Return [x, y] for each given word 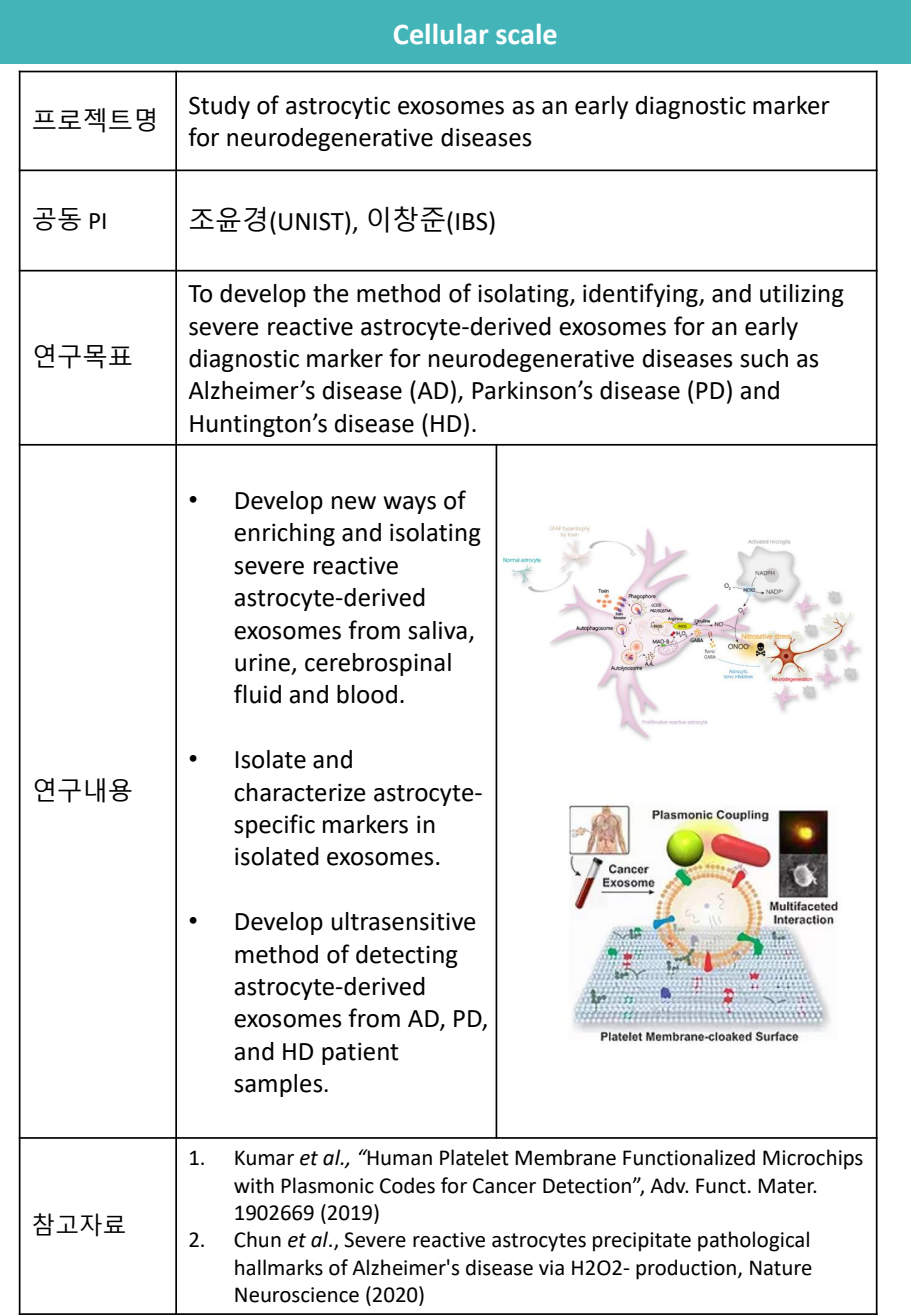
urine [262, 662]
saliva [437, 630]
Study [219, 107]
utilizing [802, 295]
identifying [641, 295]
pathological [753, 1241]
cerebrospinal [378, 664]
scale [526, 34]
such [764, 358]
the [331, 293]
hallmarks [279, 1267]
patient [360, 1053]
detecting [407, 956]
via [551, 1268]
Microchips [813, 1159]
